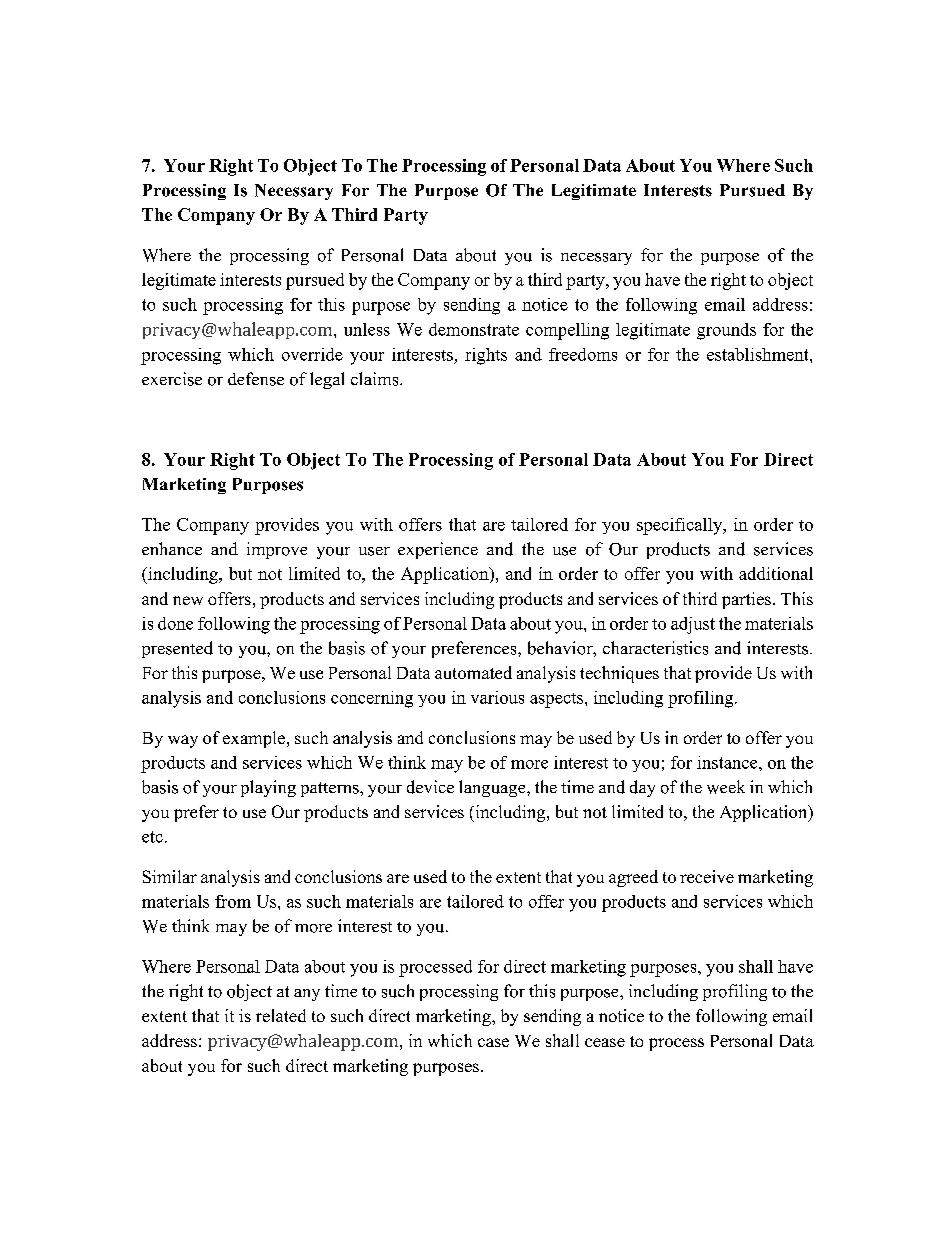 The width and height of the screenshot is (952, 1233). I want to click on playing, so click(268, 788).
